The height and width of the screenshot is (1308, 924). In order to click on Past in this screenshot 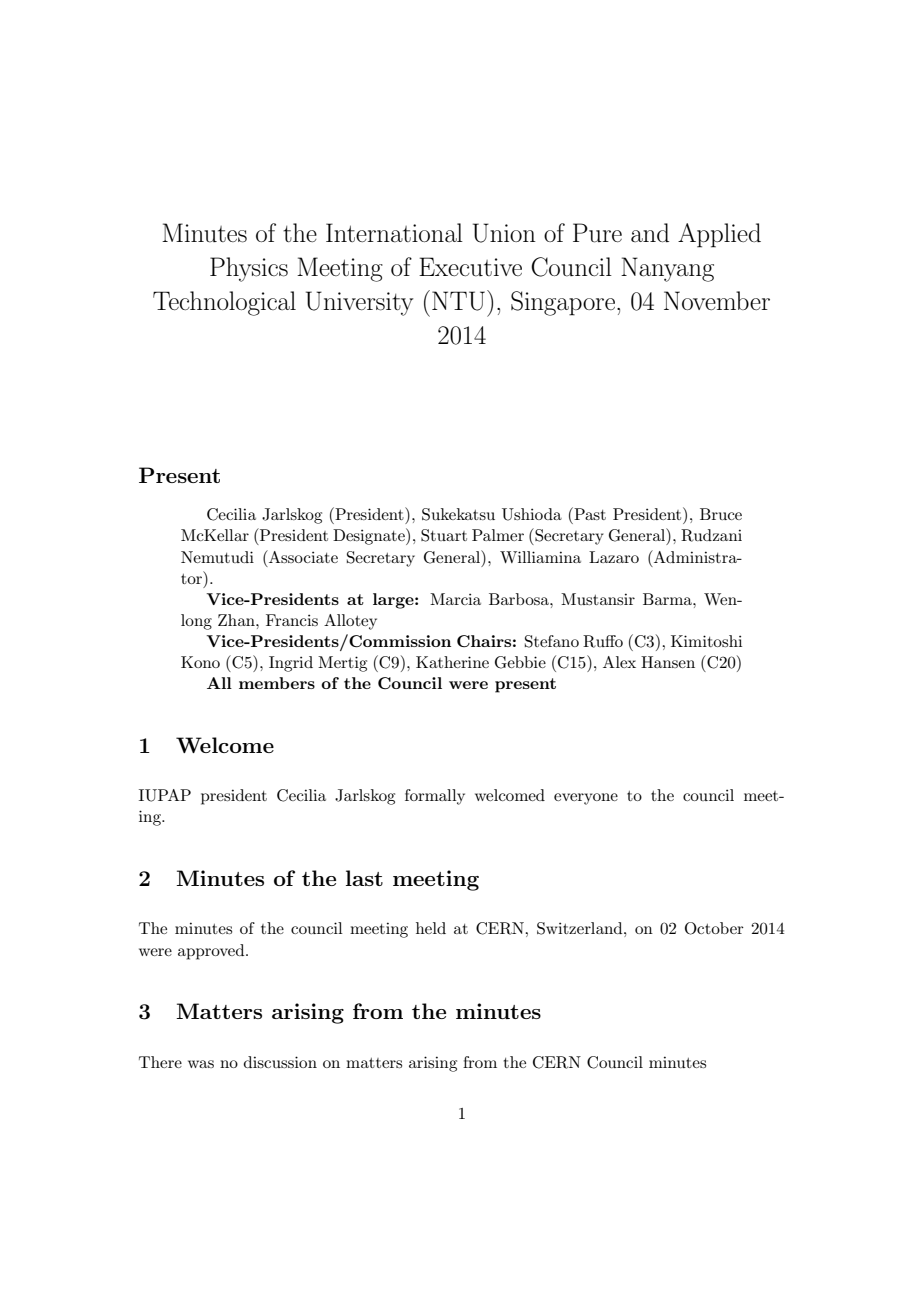, I will do `click(589, 513)`.
